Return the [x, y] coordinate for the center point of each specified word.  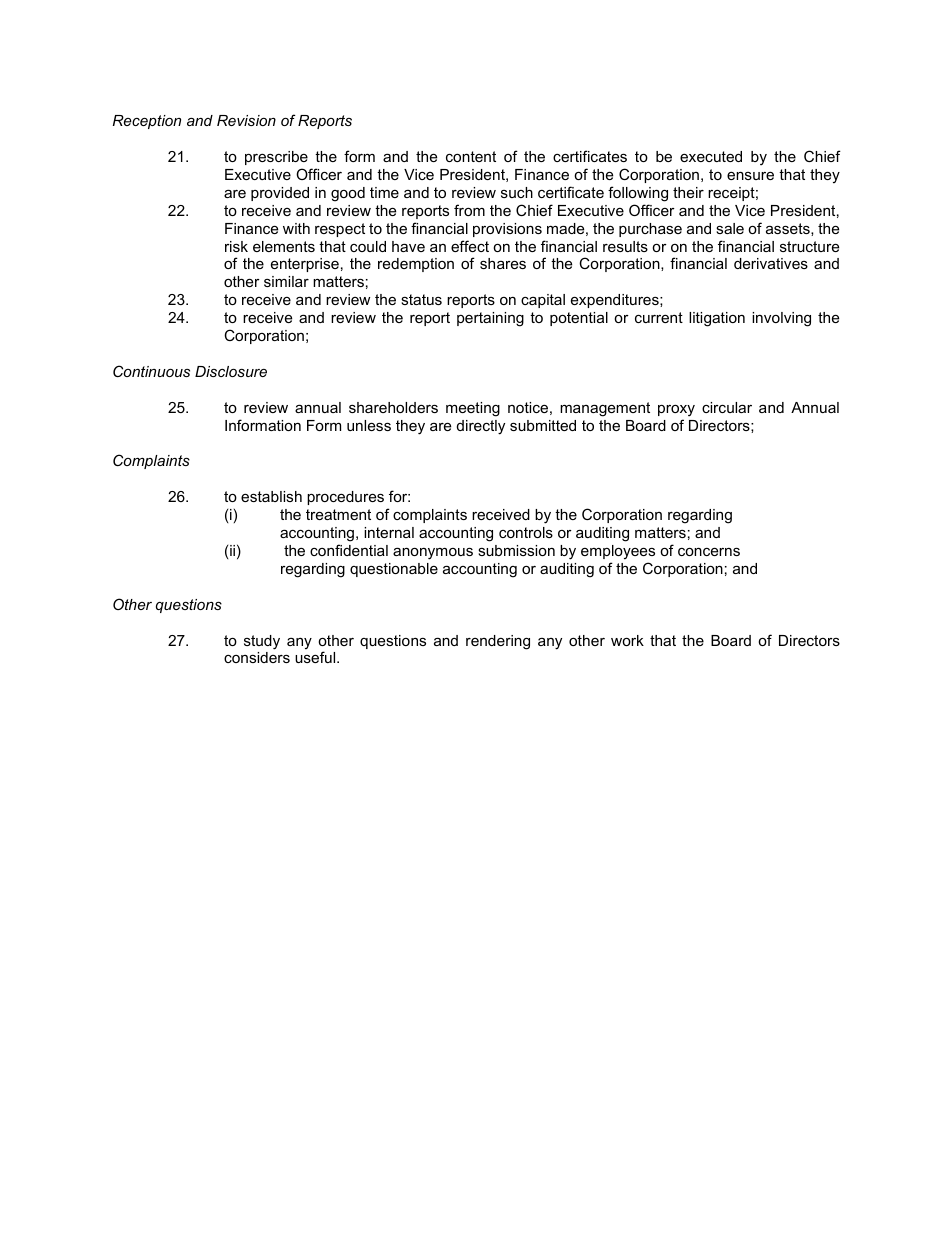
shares [503, 263]
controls [526, 532]
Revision [246, 120]
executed [711, 156]
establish [271, 496]
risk [236, 246]
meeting [473, 409]
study [262, 642]
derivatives [771, 263]
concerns [709, 551]
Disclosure [231, 371]
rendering [498, 642]
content [471, 156]
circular [727, 407]
